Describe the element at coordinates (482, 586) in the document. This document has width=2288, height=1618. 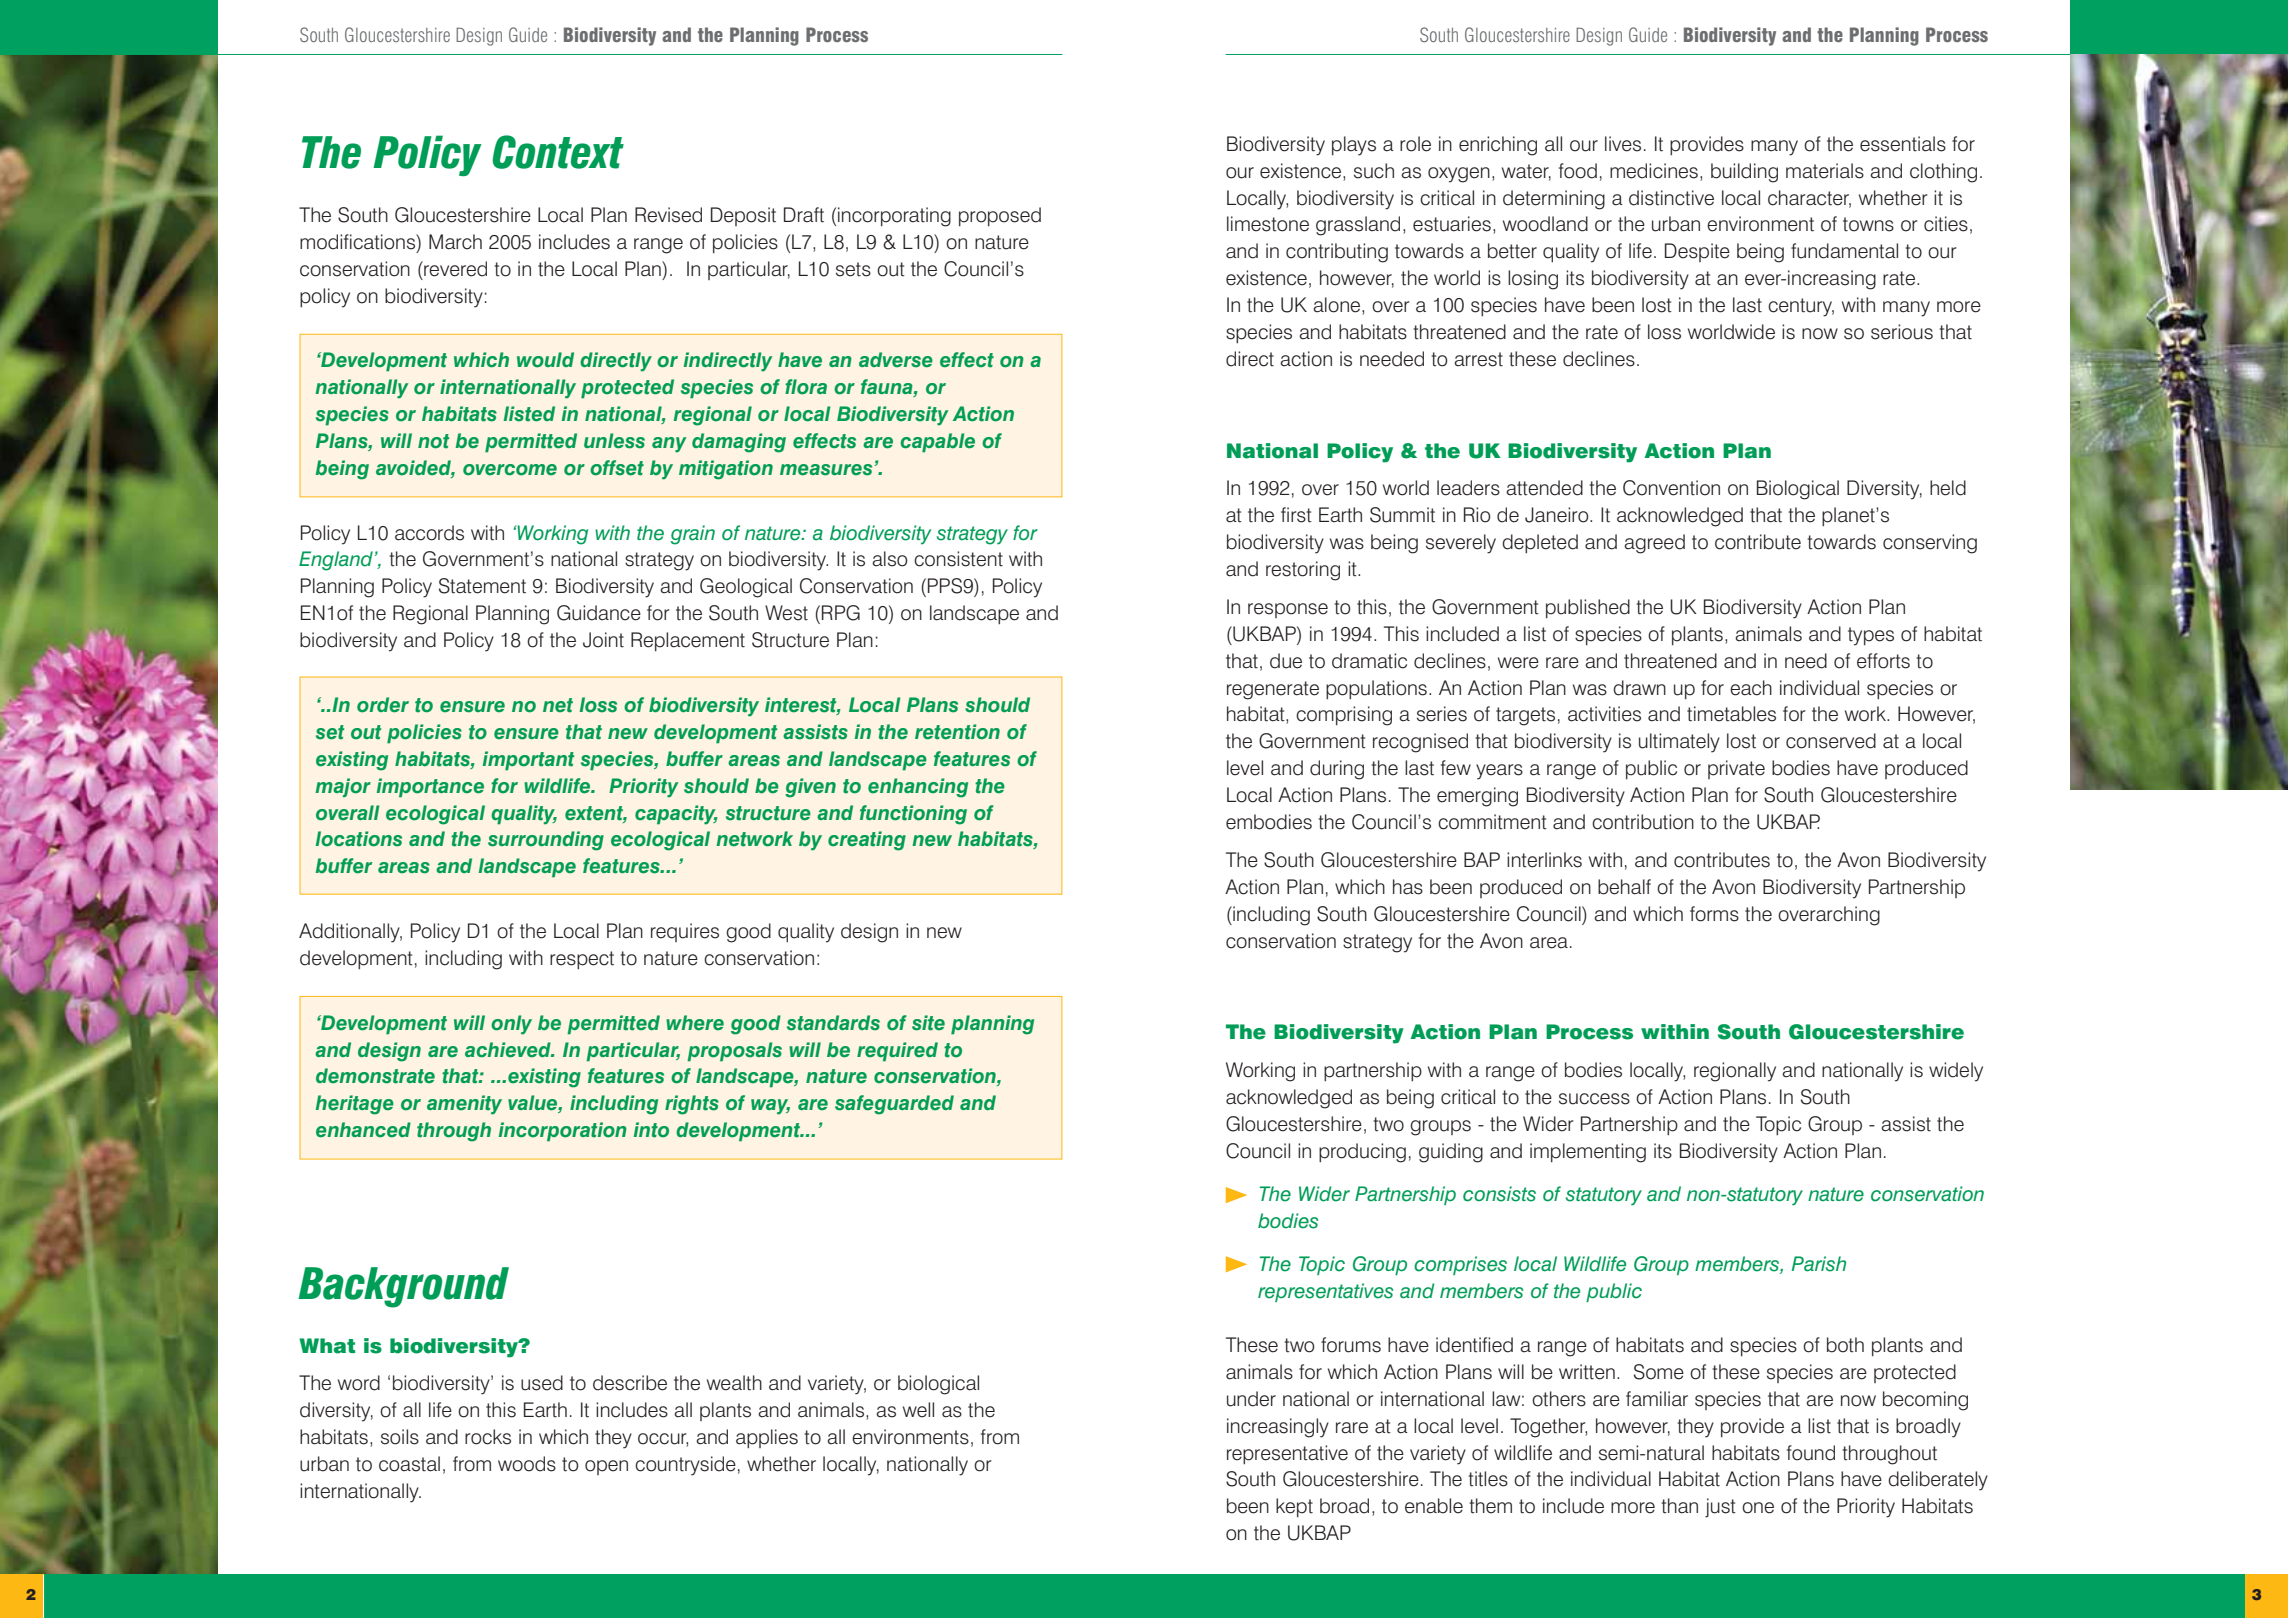
I see `Statement` at that location.
